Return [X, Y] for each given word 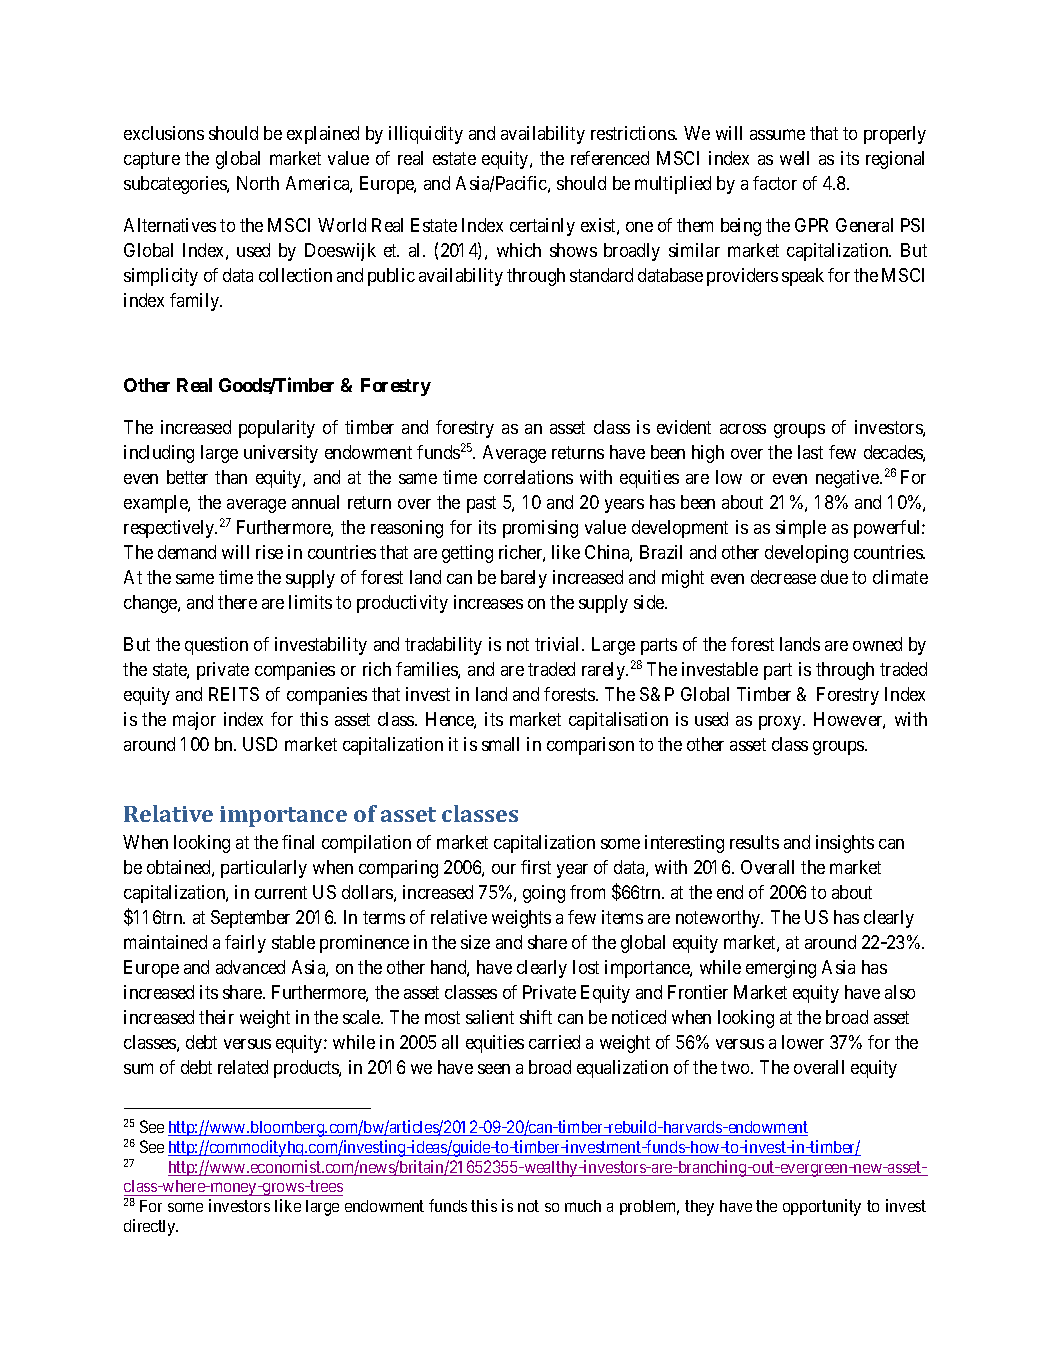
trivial [559, 644]
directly [151, 1227]
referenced [610, 158]
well [794, 158]
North [258, 183]
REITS [234, 694]
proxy [781, 723]
